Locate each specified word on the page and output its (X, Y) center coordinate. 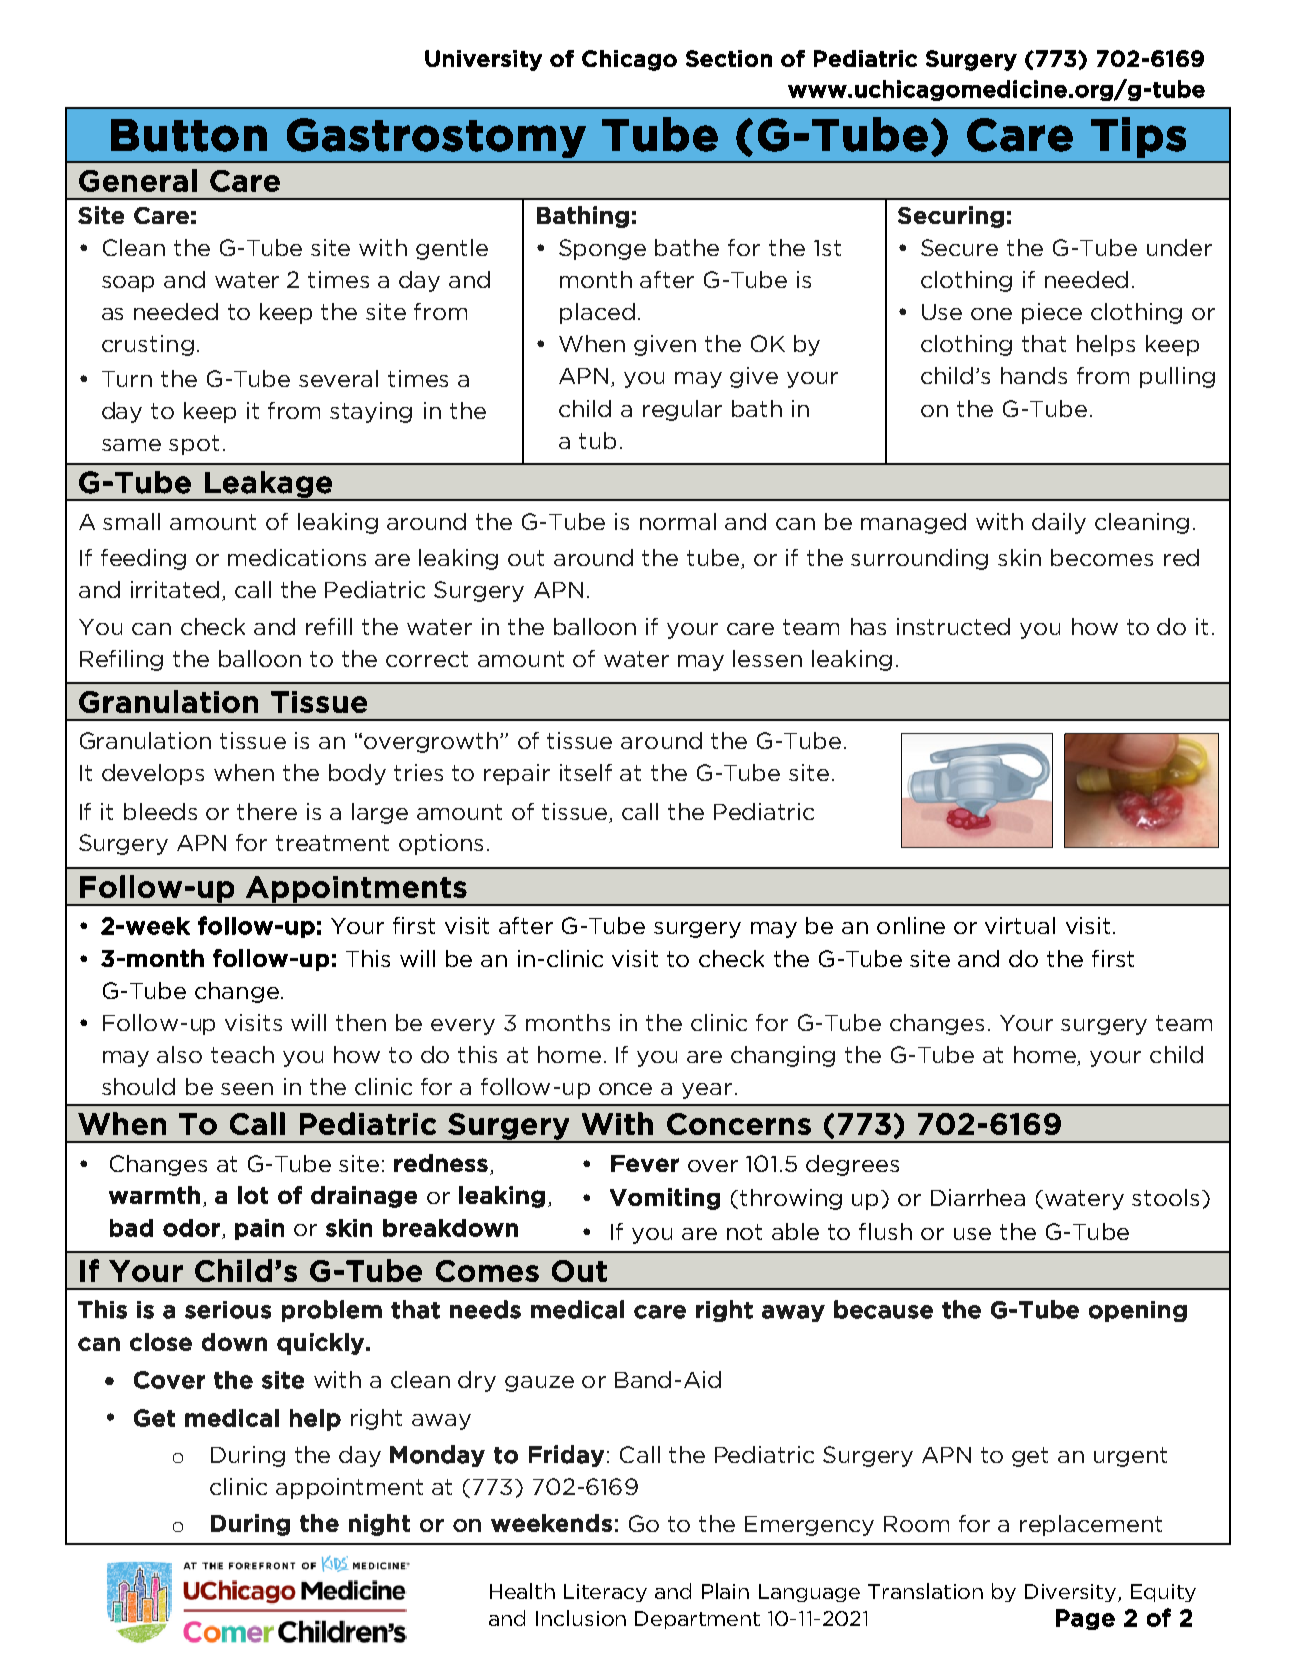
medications (297, 557)
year (707, 1091)
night (379, 1525)
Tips (1138, 137)
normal (678, 521)
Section (729, 58)
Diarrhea (978, 1197)
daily (1059, 523)
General (138, 180)
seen (247, 1089)
